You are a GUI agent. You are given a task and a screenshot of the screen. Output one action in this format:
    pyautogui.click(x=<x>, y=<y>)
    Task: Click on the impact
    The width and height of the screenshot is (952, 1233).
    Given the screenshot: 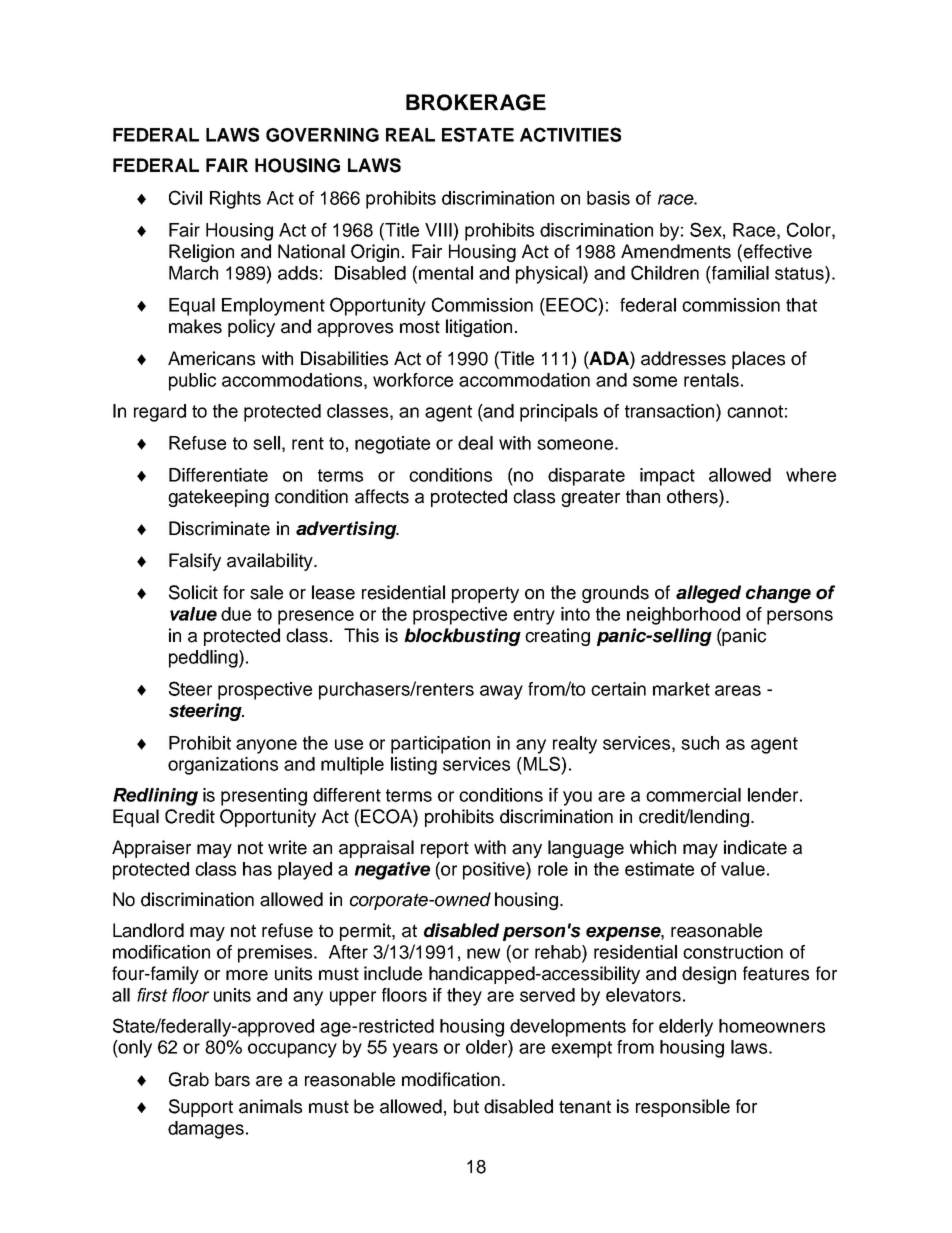 What is the action you would take?
    pyautogui.click(x=667, y=477)
